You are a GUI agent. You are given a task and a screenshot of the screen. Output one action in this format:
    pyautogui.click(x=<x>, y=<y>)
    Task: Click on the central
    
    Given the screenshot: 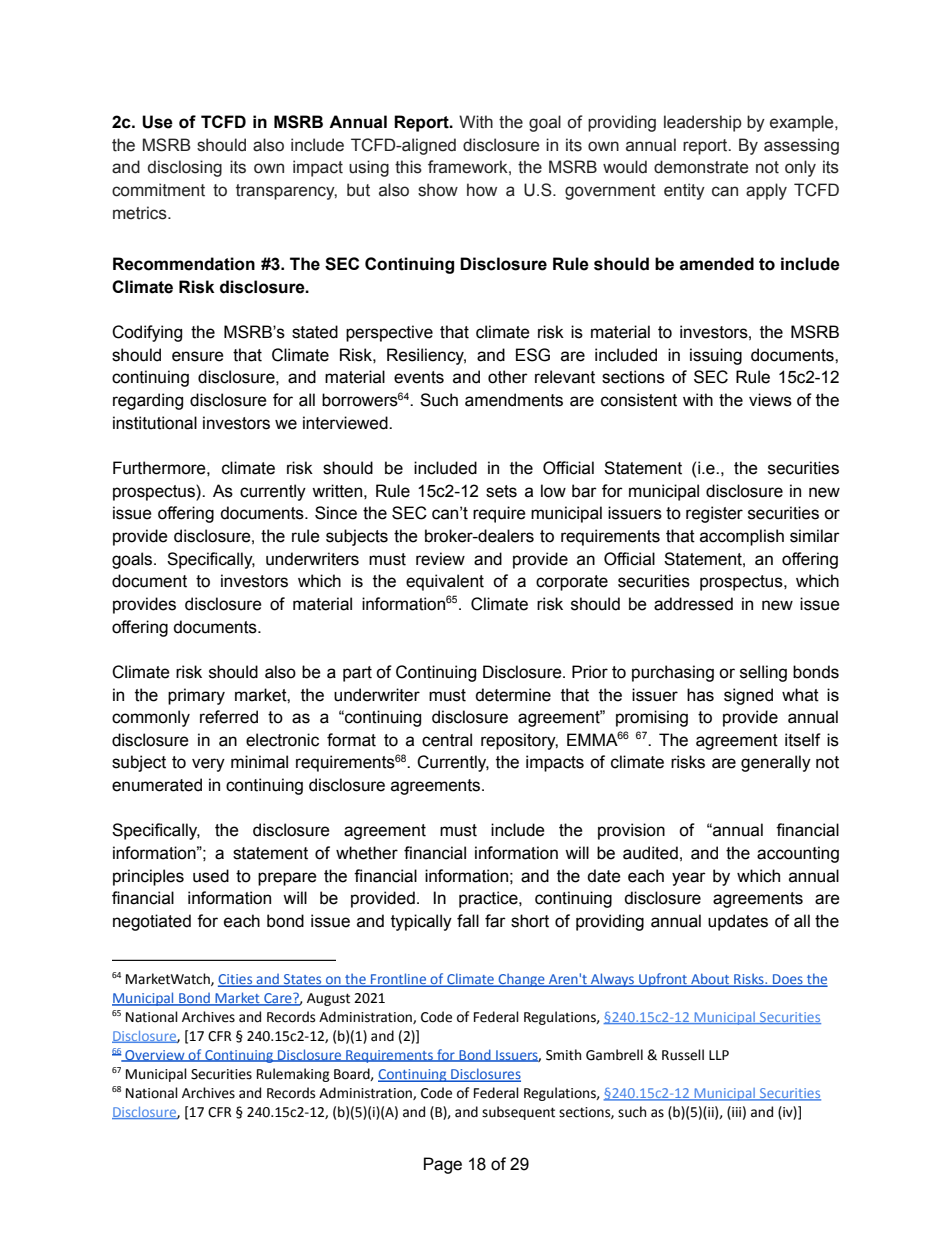 What is the action you would take?
    pyautogui.click(x=447, y=740)
